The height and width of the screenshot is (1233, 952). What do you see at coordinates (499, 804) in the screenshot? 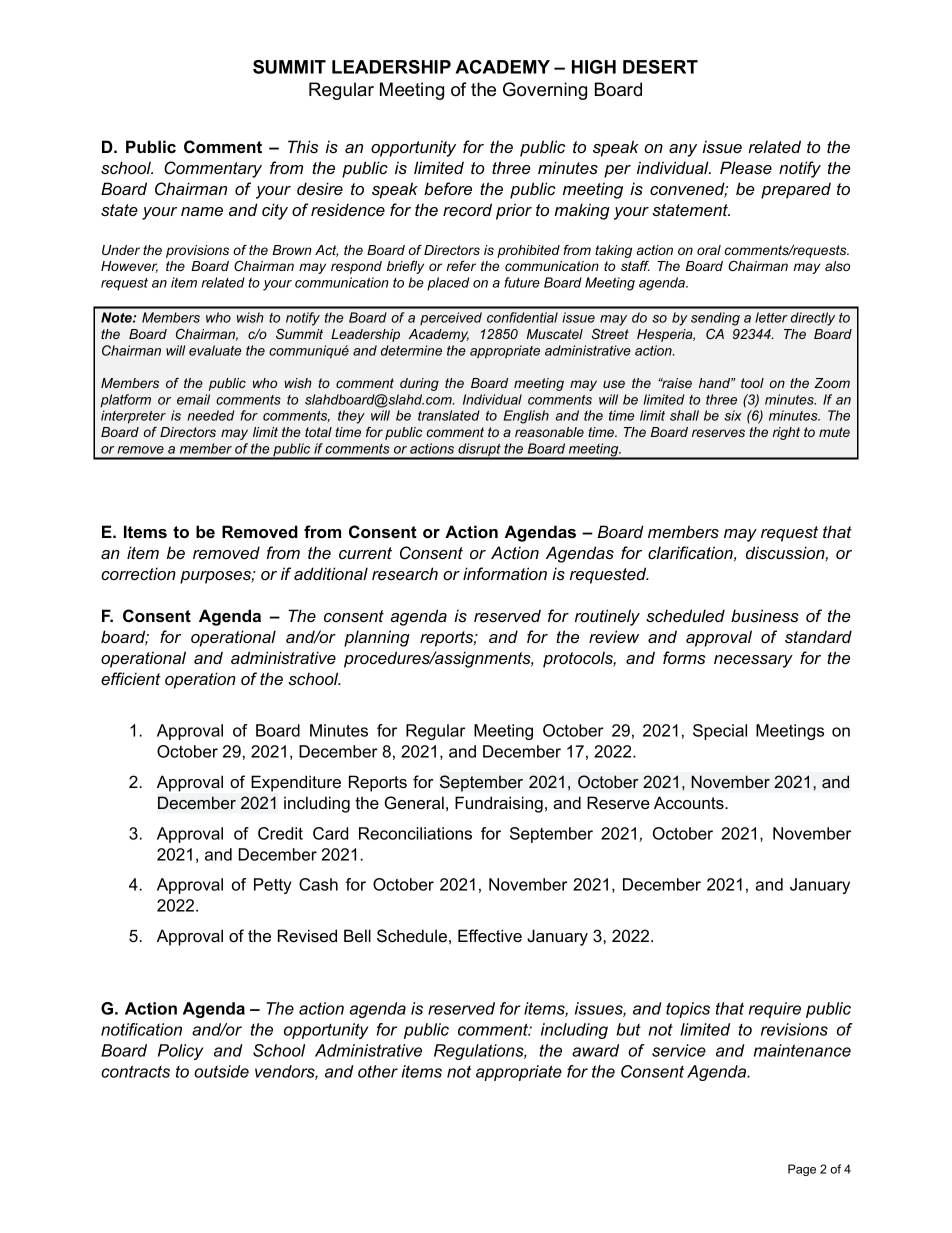
I see `Fundraising` at bounding box center [499, 804].
